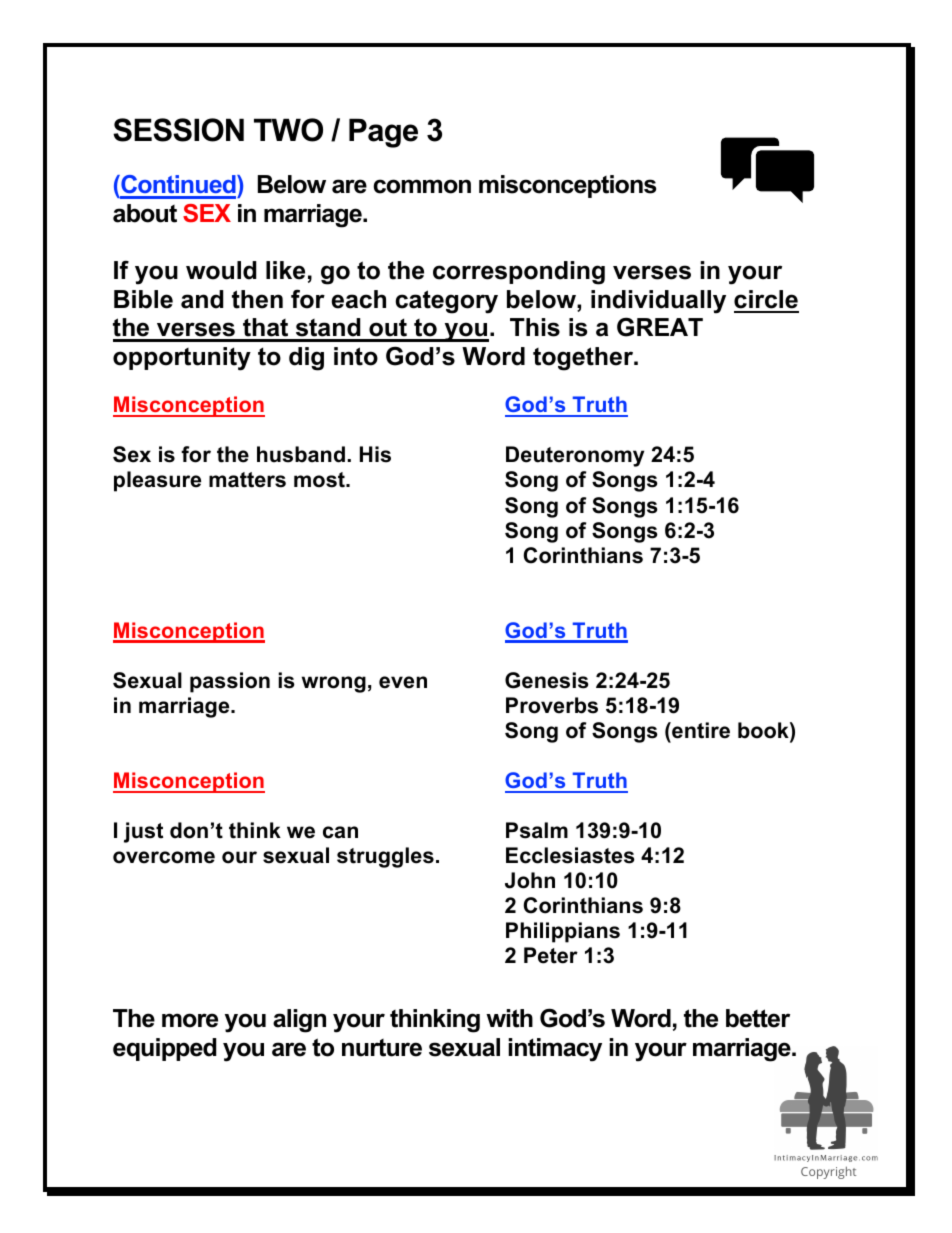 The image size is (952, 1233). What do you see at coordinates (422, 186) in the screenshot?
I see `common` at bounding box center [422, 186].
